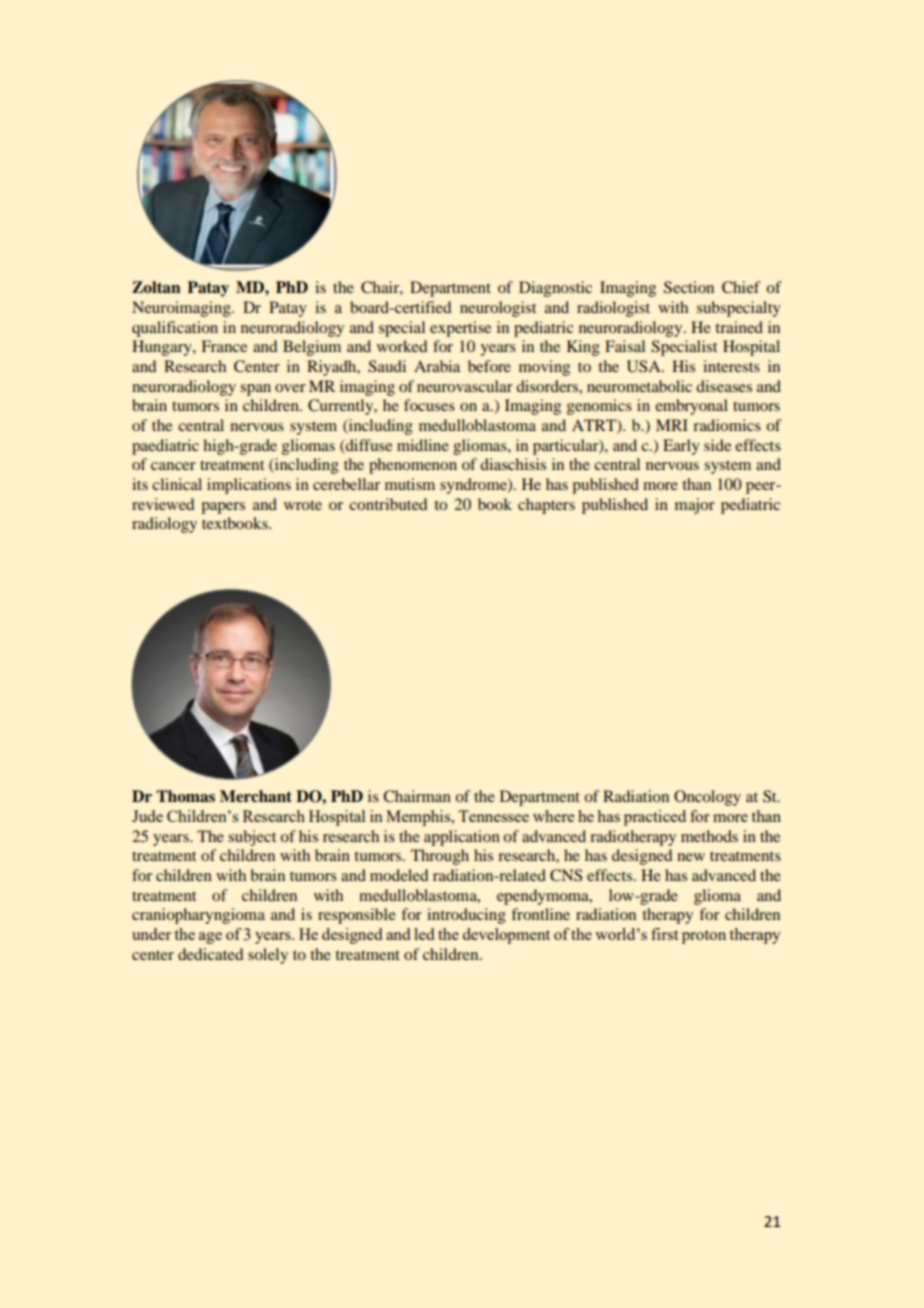 This page has width=924, height=1308. Describe the element at coordinates (175, 329) in the page. I see `qualification` at that location.
